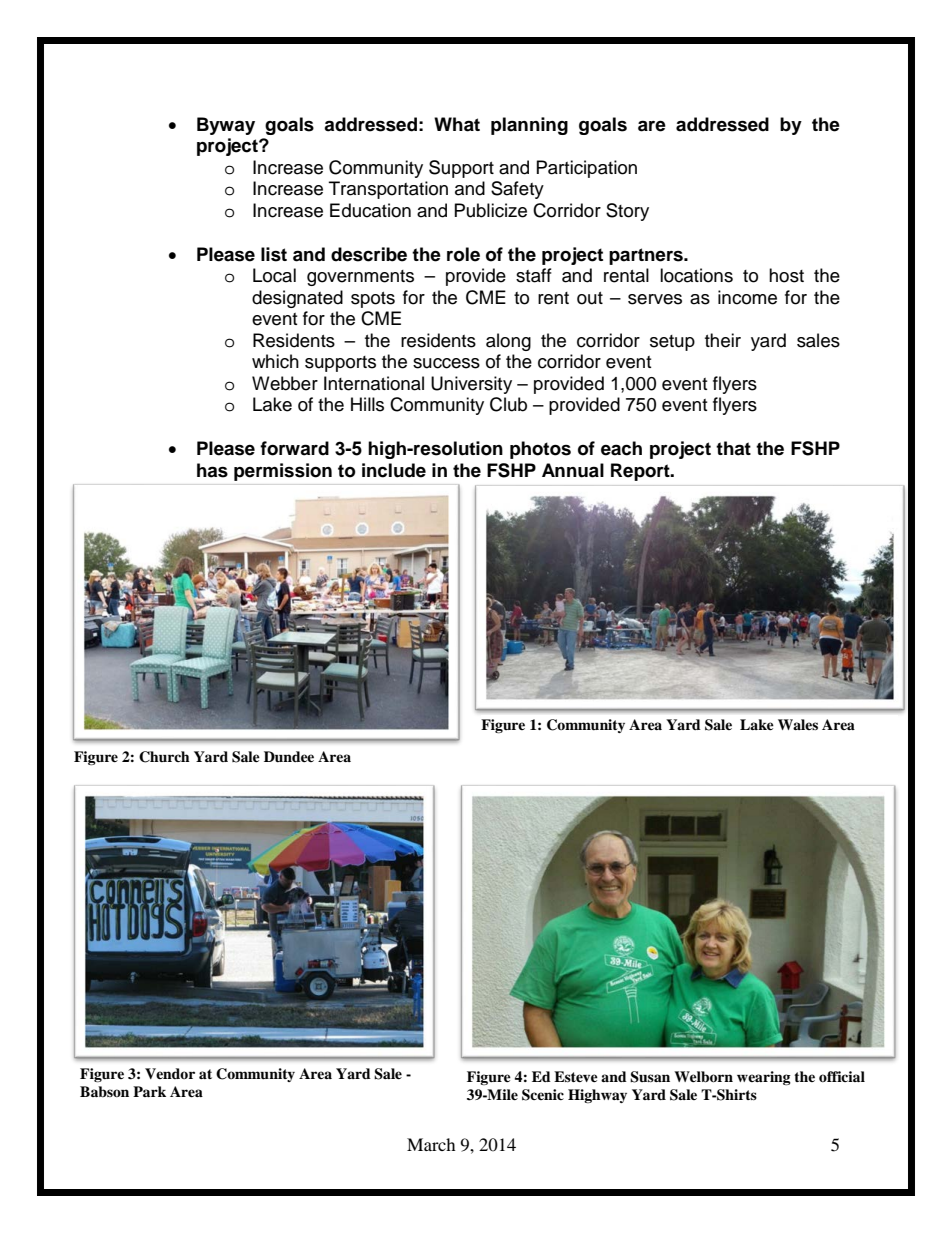 This screenshot has height=1233, width=952. Describe the element at coordinates (733, 448) in the screenshot. I see `that` at that location.
